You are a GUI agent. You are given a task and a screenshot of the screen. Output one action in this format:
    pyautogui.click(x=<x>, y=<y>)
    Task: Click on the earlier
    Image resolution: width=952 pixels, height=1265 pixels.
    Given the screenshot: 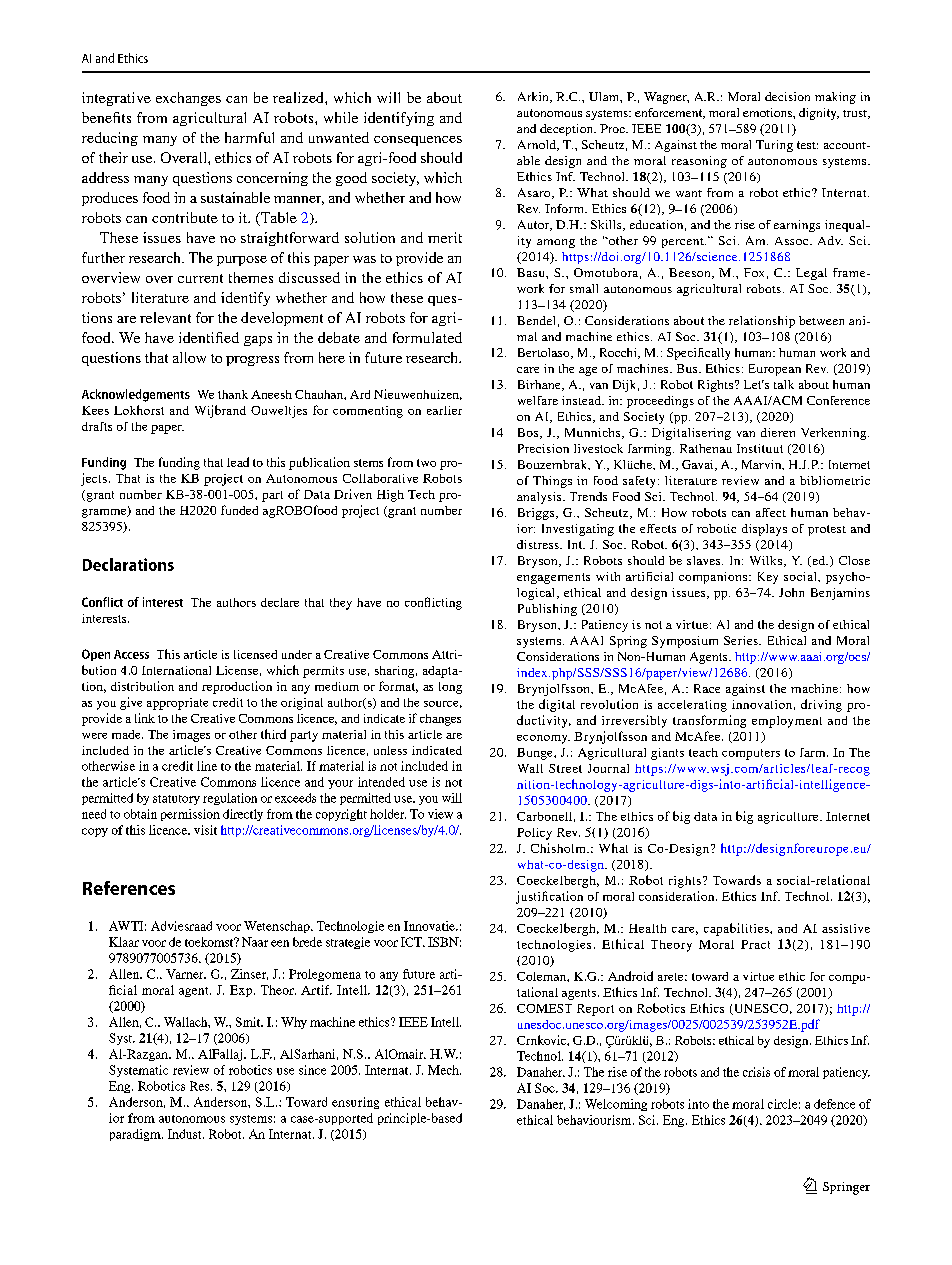 What is the action you would take?
    pyautogui.click(x=444, y=410)
